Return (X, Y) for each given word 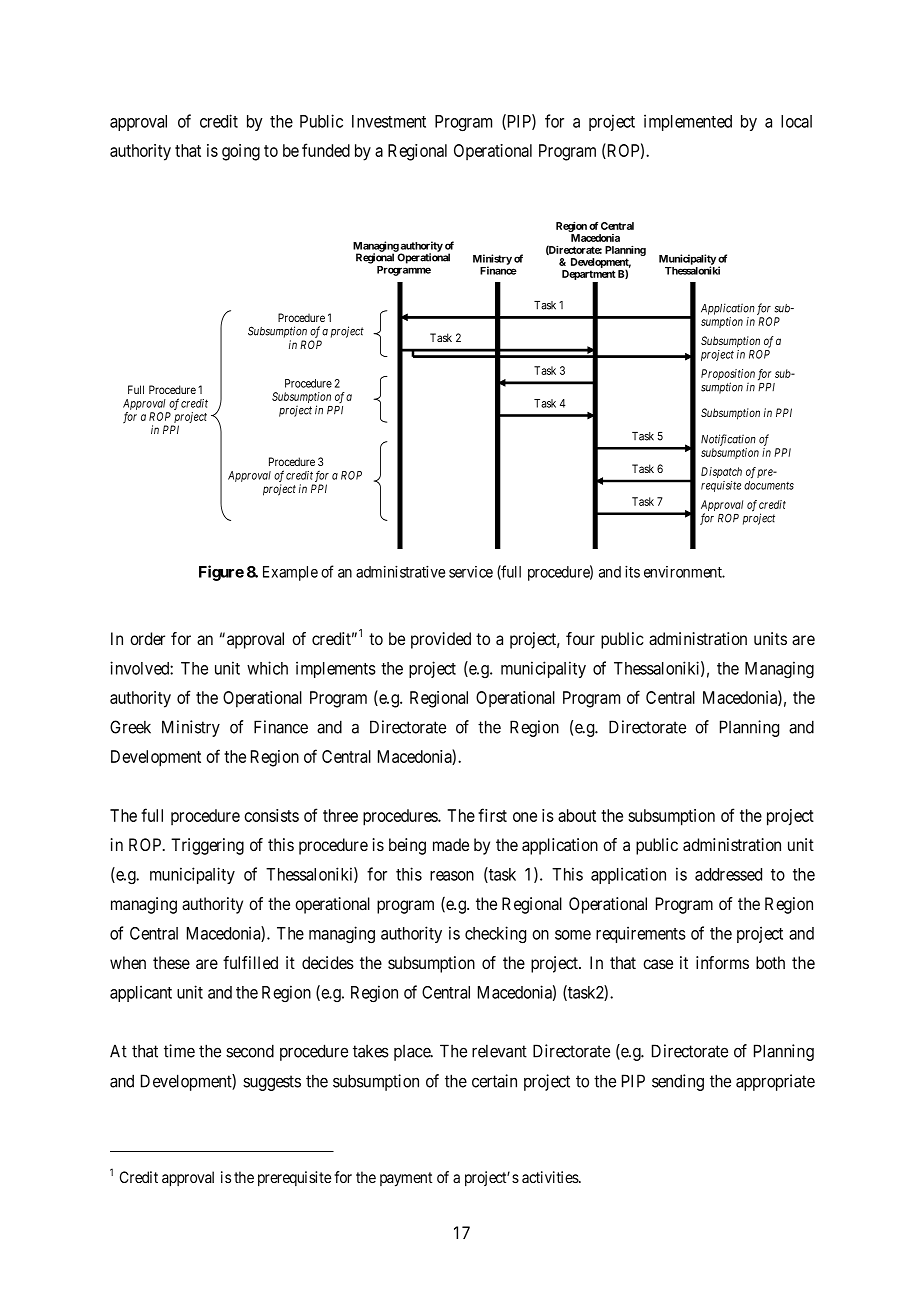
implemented (688, 122)
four (580, 638)
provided (441, 640)
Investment (389, 121)
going (241, 152)
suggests (272, 1083)
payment (406, 1179)
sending (678, 1082)
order (147, 638)
